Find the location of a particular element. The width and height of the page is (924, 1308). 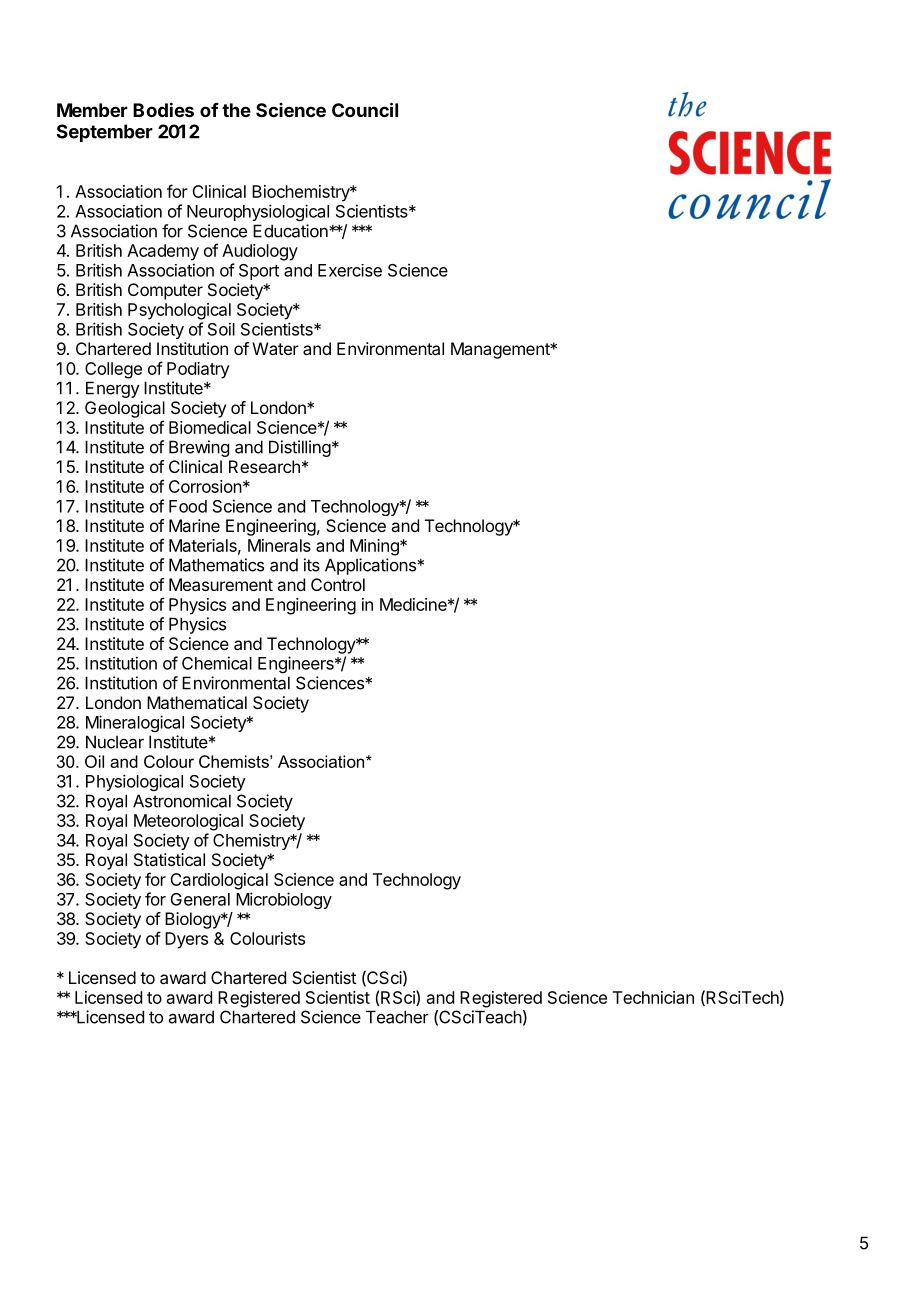

Mining is located at coordinates (375, 547).
